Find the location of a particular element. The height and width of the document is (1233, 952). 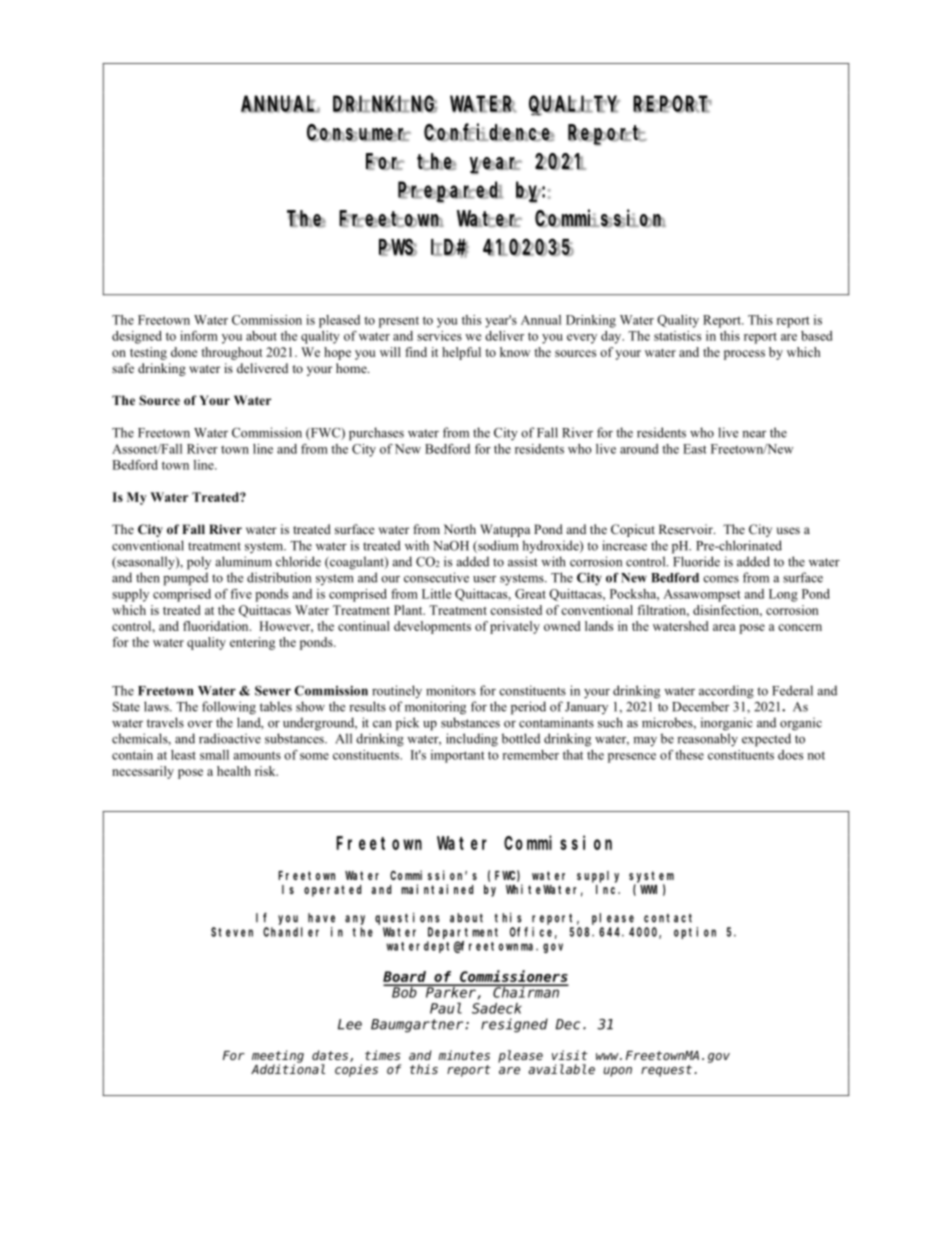

health is located at coordinates (234, 771).
